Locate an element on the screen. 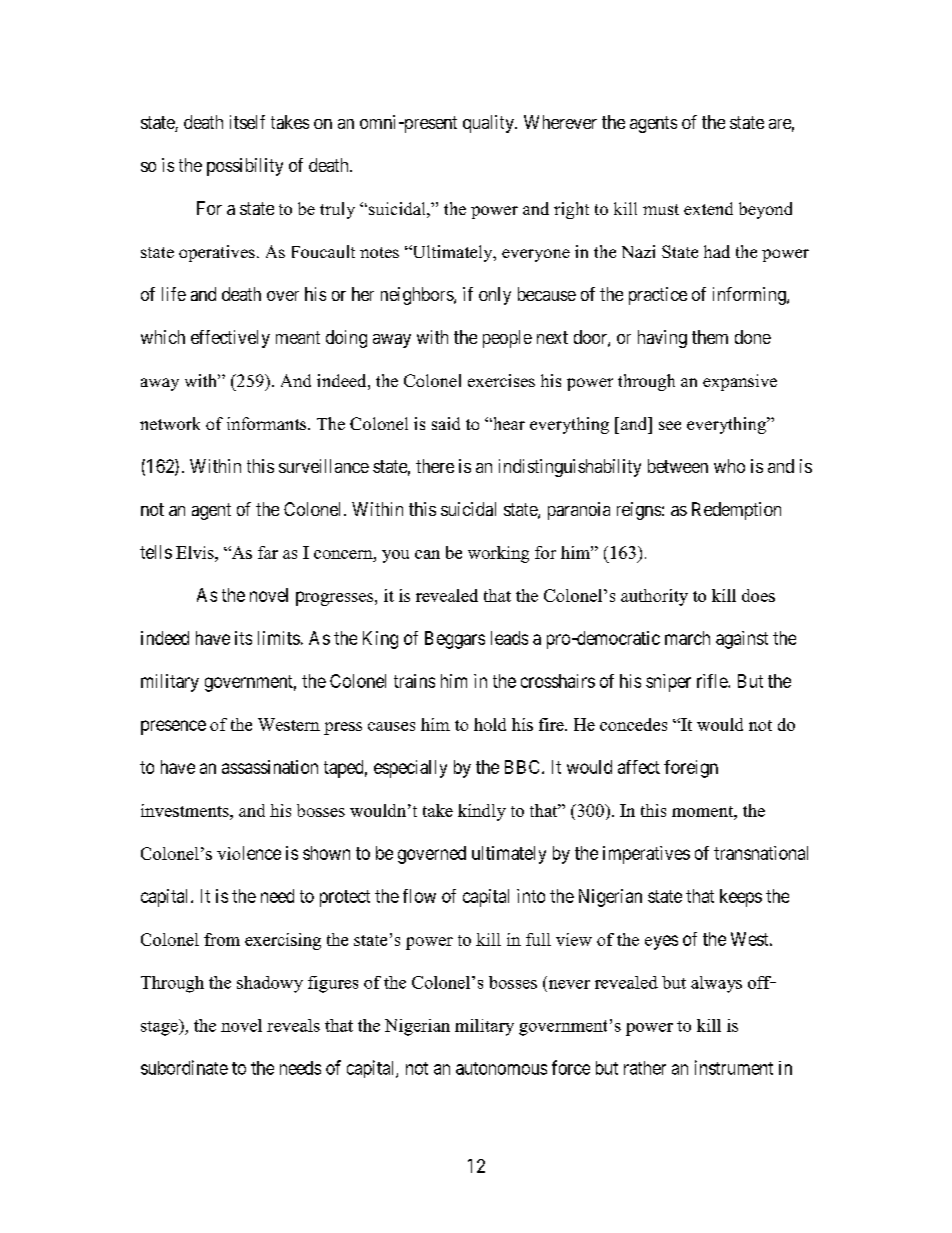 Image resolution: width=952 pixels, height=1233 pixels. quality is located at coordinates (489, 124).
